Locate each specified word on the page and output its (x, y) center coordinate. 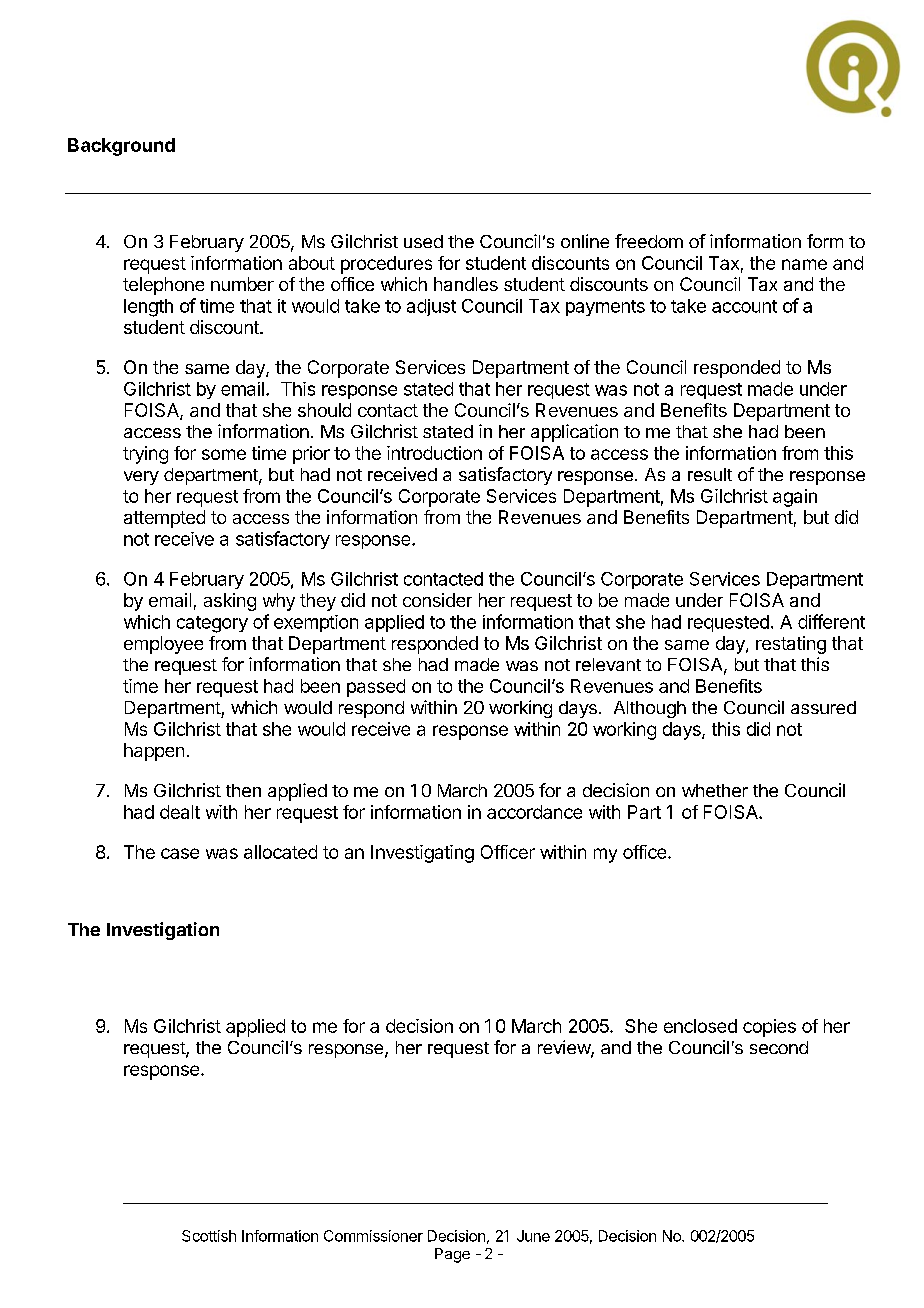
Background (121, 147)
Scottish (209, 1236)
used (423, 241)
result (710, 474)
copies (769, 1028)
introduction (434, 453)
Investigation (163, 931)
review (565, 1048)
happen (154, 752)
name (804, 264)
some (224, 454)
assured (823, 707)
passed (376, 688)
